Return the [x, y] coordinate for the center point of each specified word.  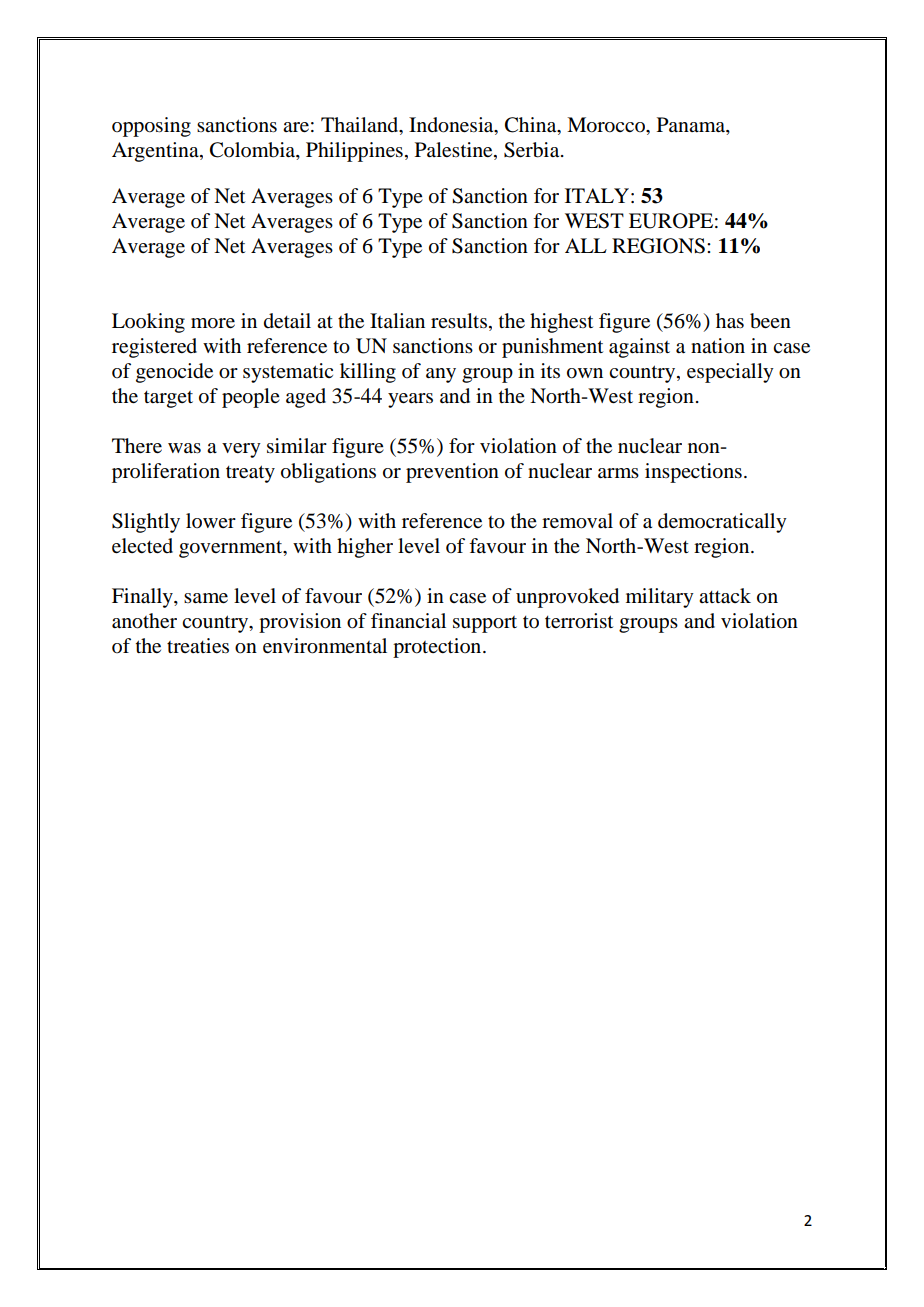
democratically [722, 523]
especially [730, 373]
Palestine [455, 149]
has [730, 321]
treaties [198, 645]
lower [211, 521]
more [213, 323]
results [459, 321]
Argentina [156, 152]
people [251, 398]
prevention [452, 473]
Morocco [607, 125]
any [441, 375]
